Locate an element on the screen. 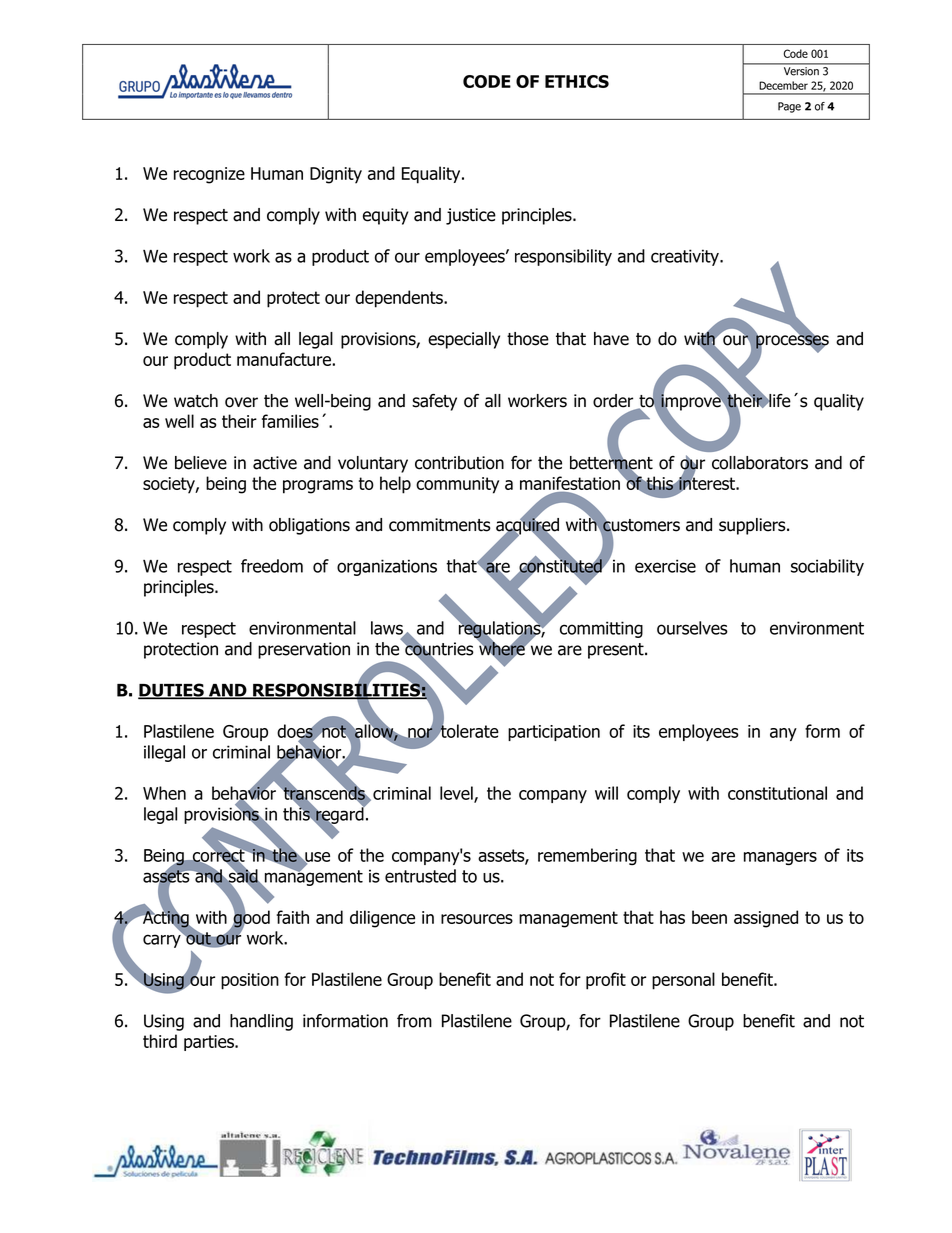 This screenshot has width=952, height=1233. ETHICS is located at coordinates (577, 81).
